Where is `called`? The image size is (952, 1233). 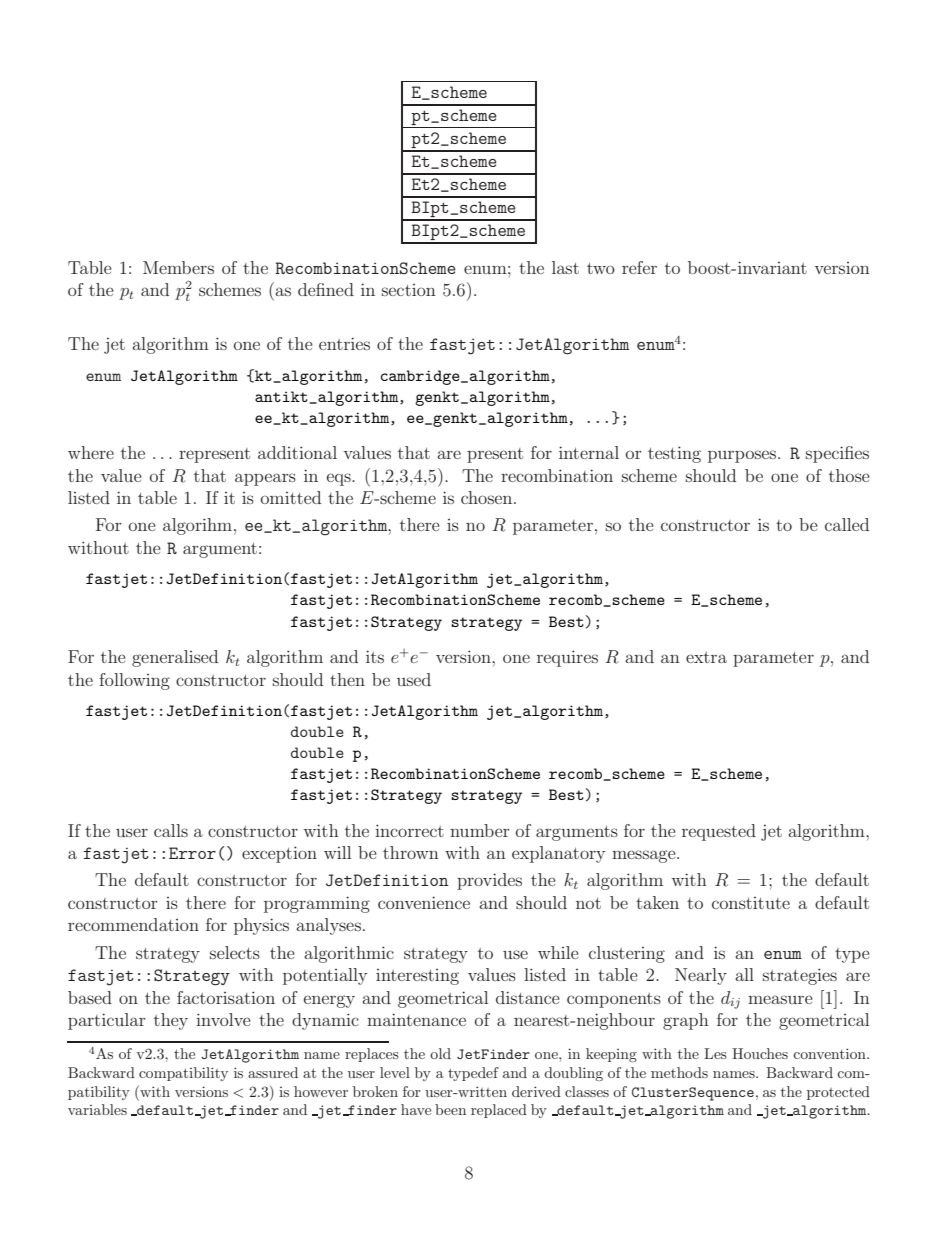 called is located at coordinates (847, 524).
